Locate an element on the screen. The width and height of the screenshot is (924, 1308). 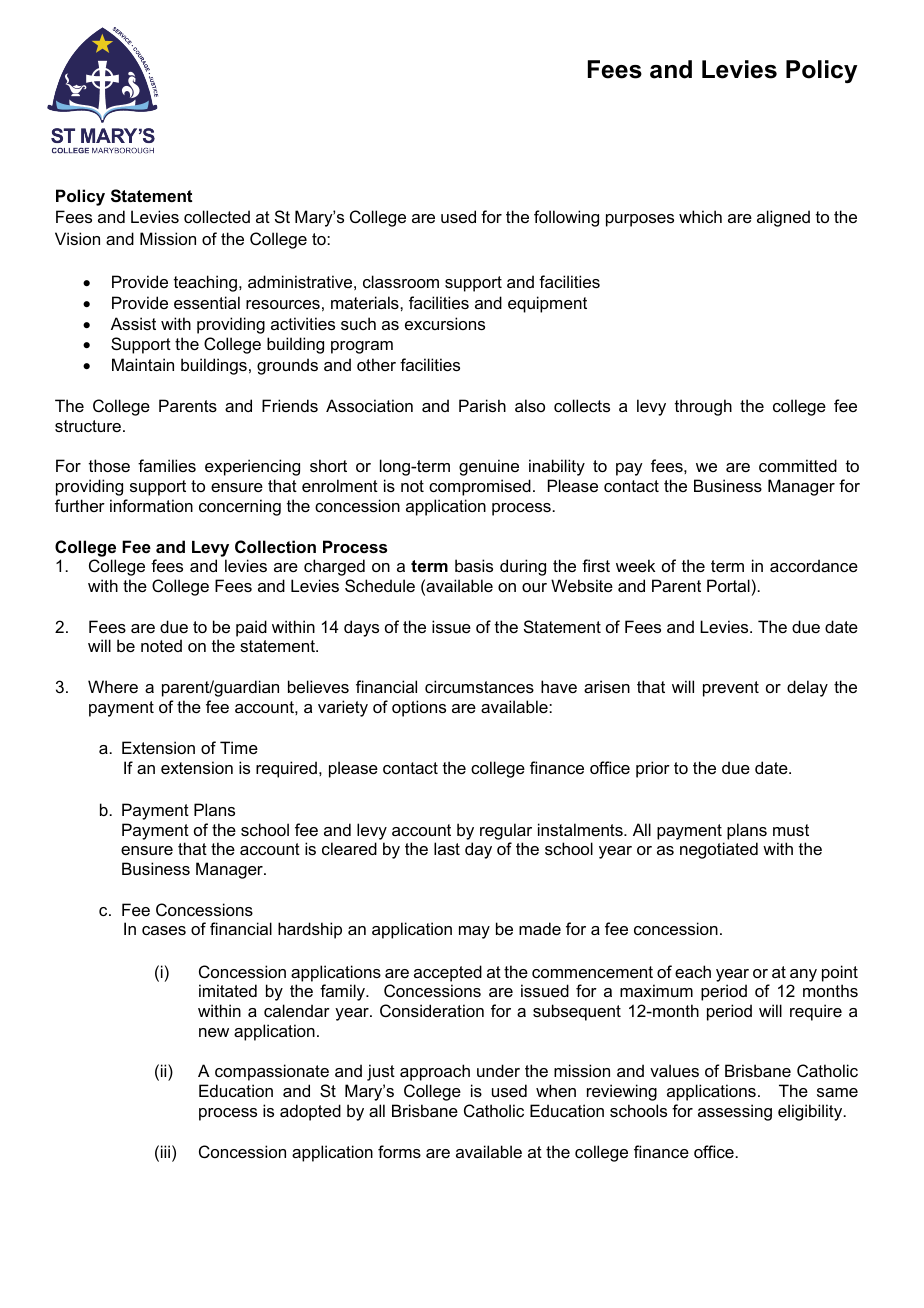
collected is located at coordinates (217, 216).
